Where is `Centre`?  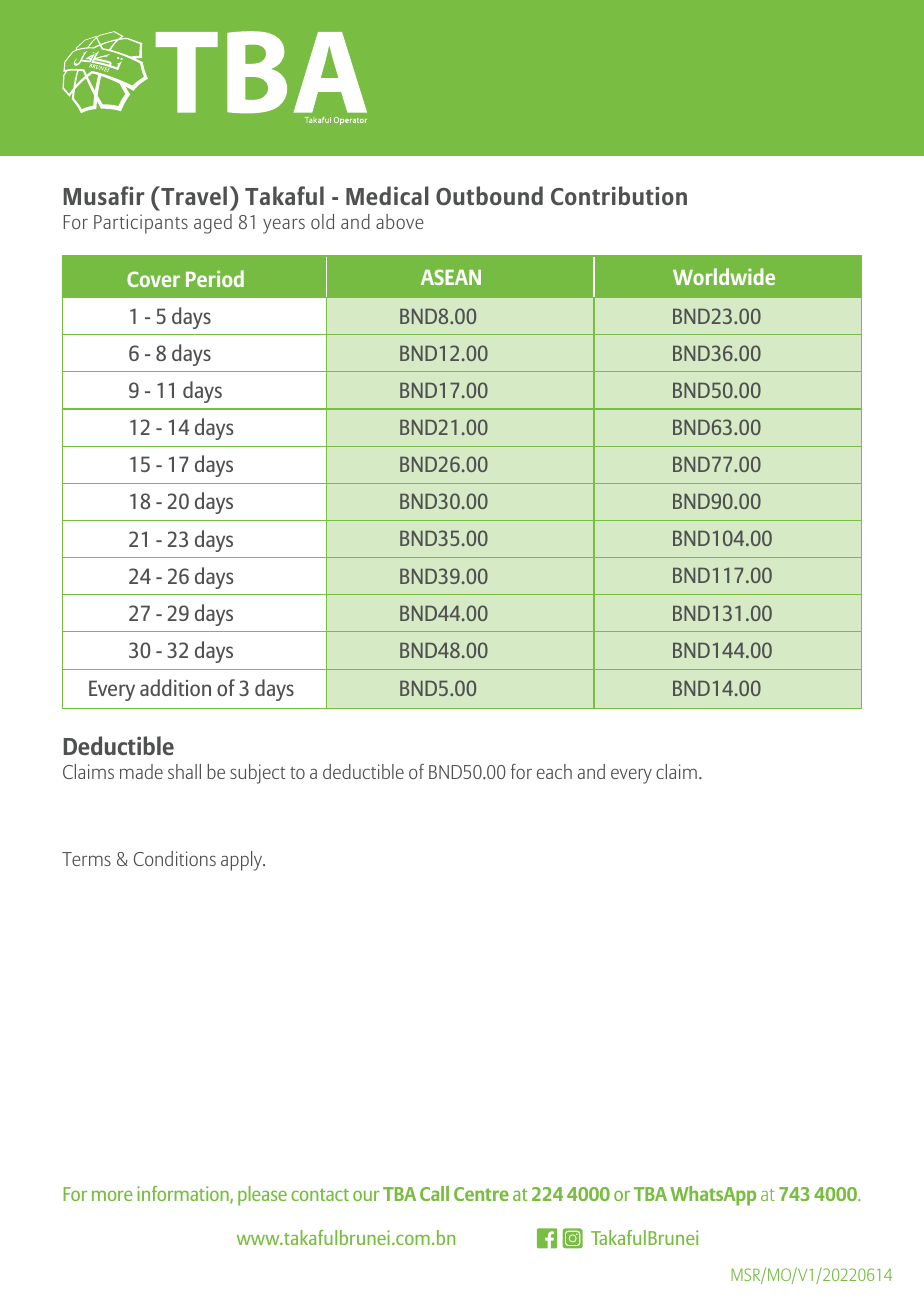
Centre is located at coordinates (481, 1194).
